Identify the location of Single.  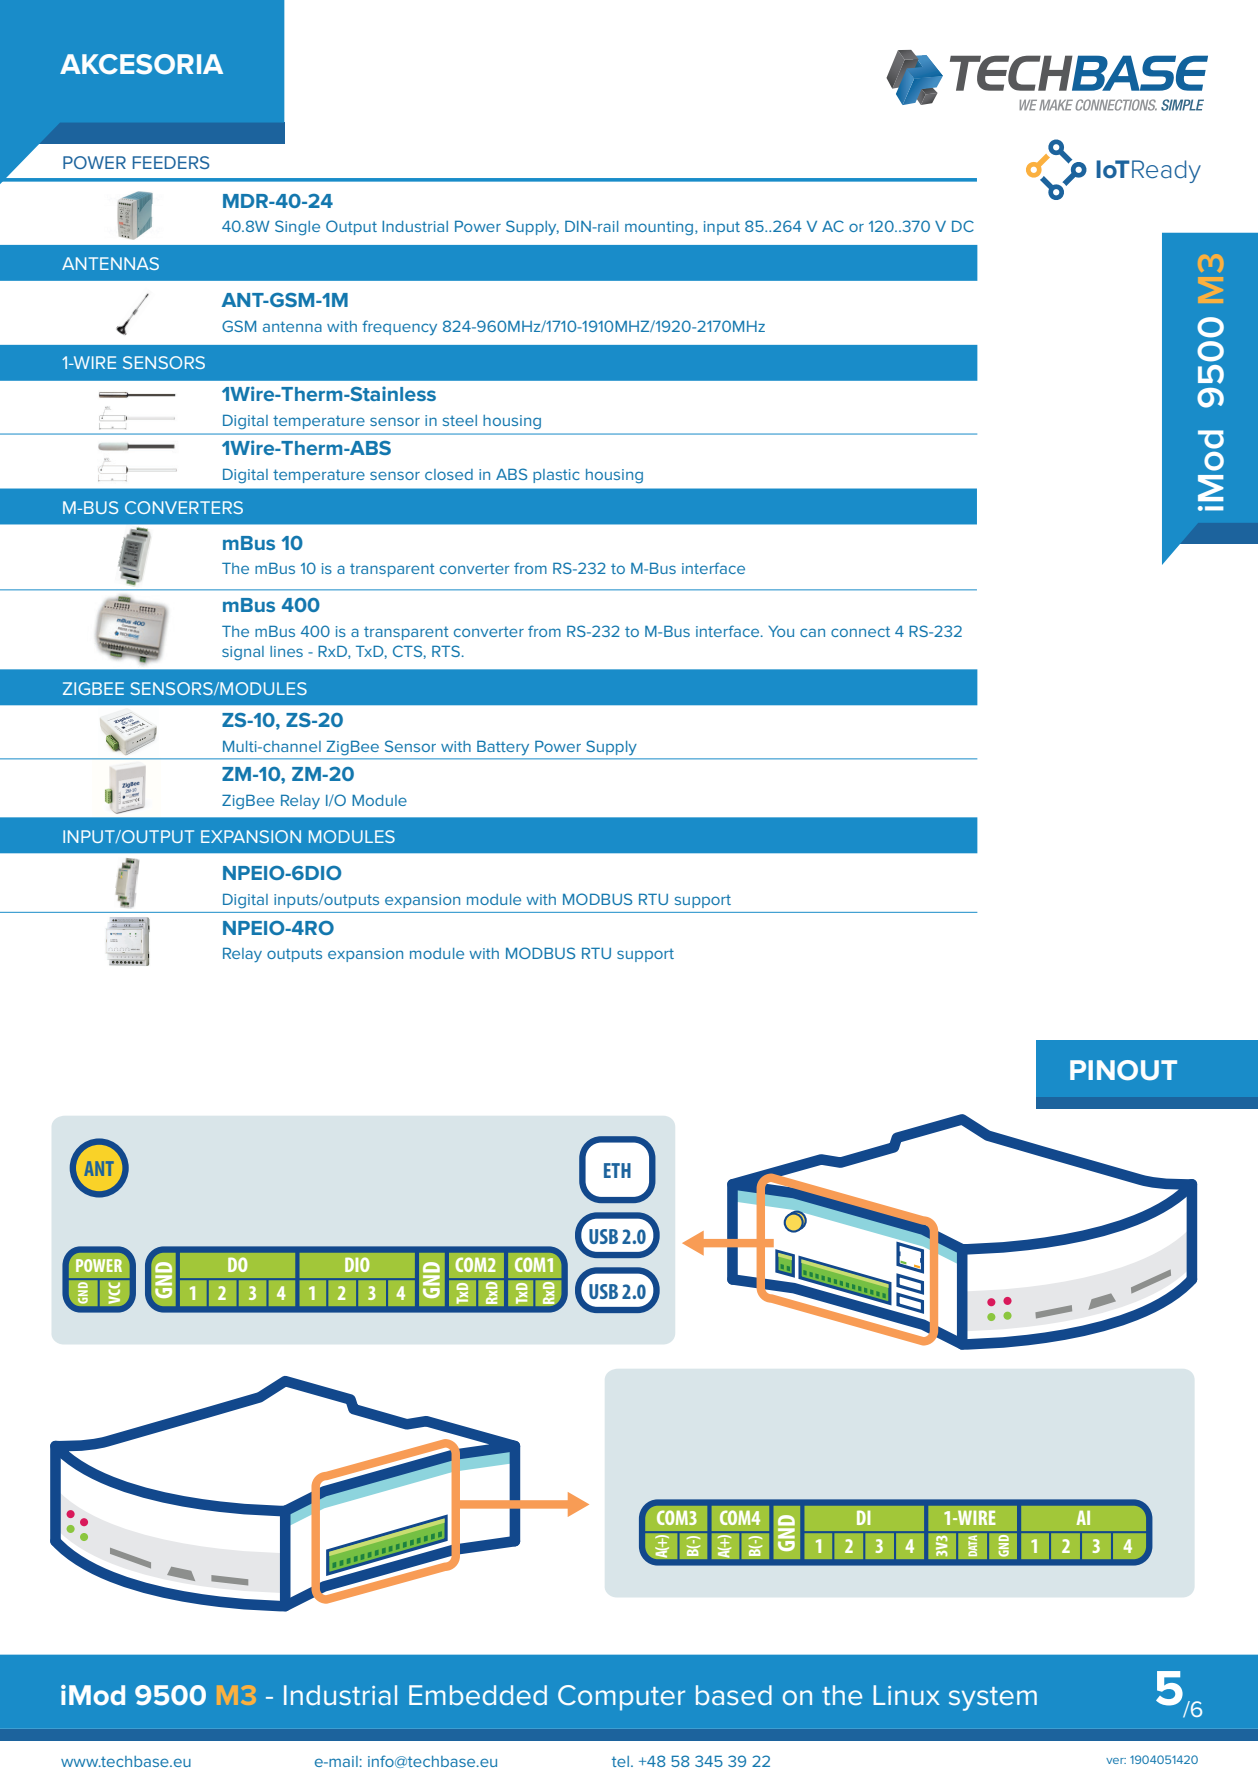
(297, 227).
